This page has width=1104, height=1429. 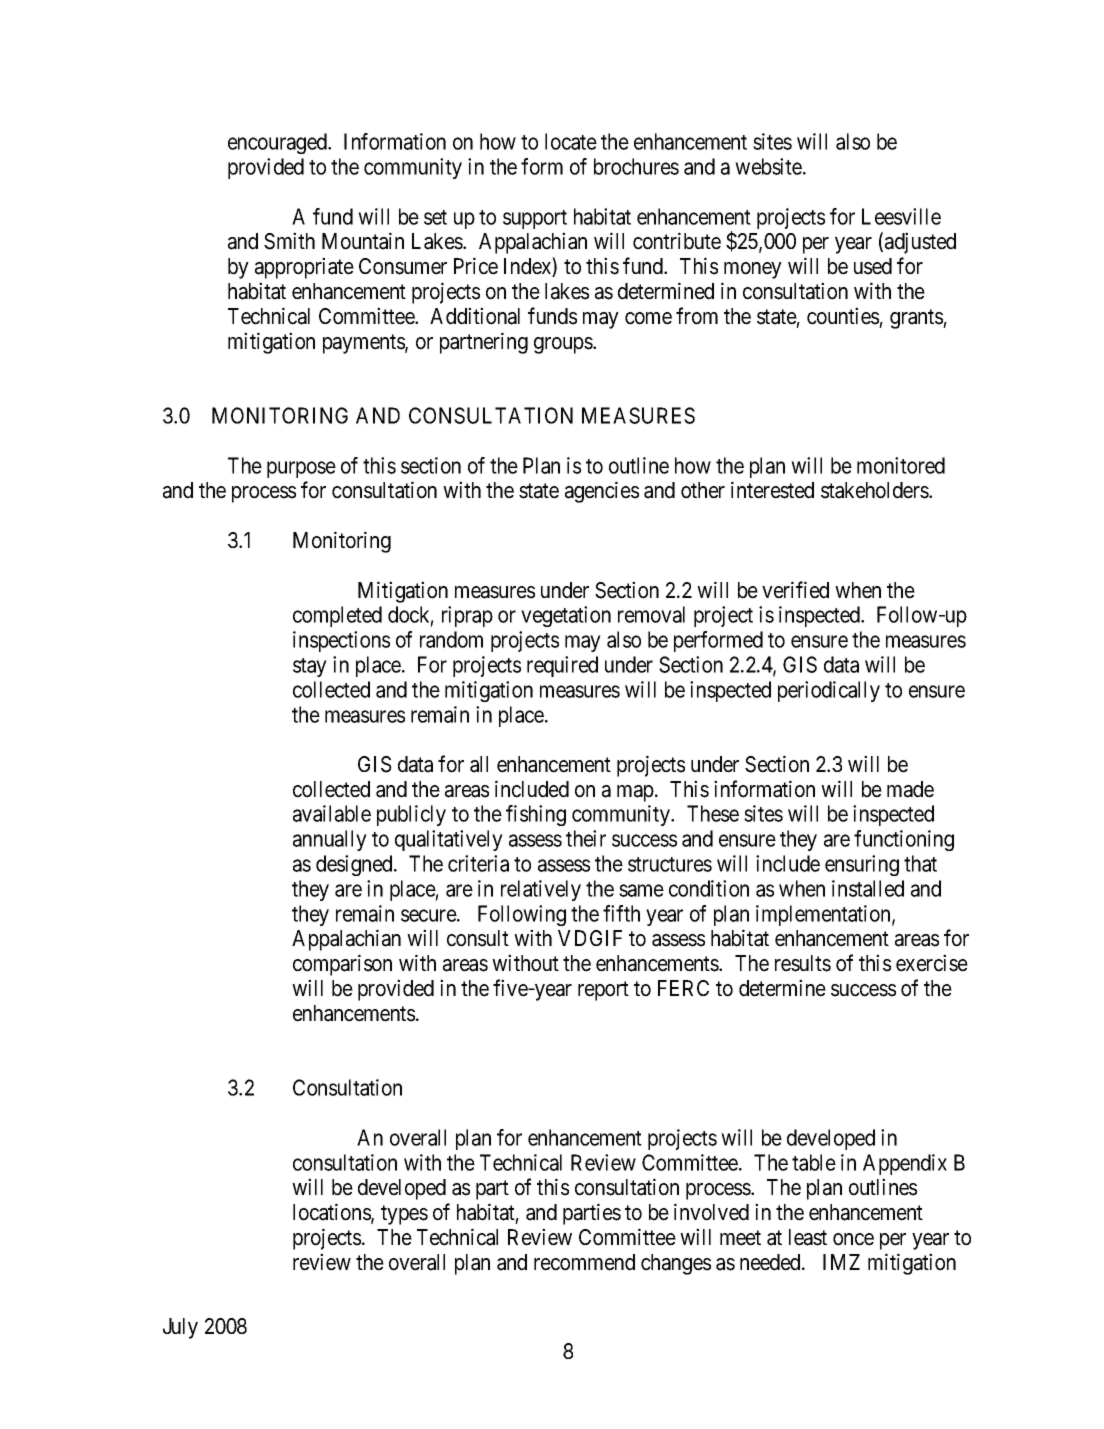 What do you see at coordinates (278, 143) in the page?
I see `encouraged` at bounding box center [278, 143].
